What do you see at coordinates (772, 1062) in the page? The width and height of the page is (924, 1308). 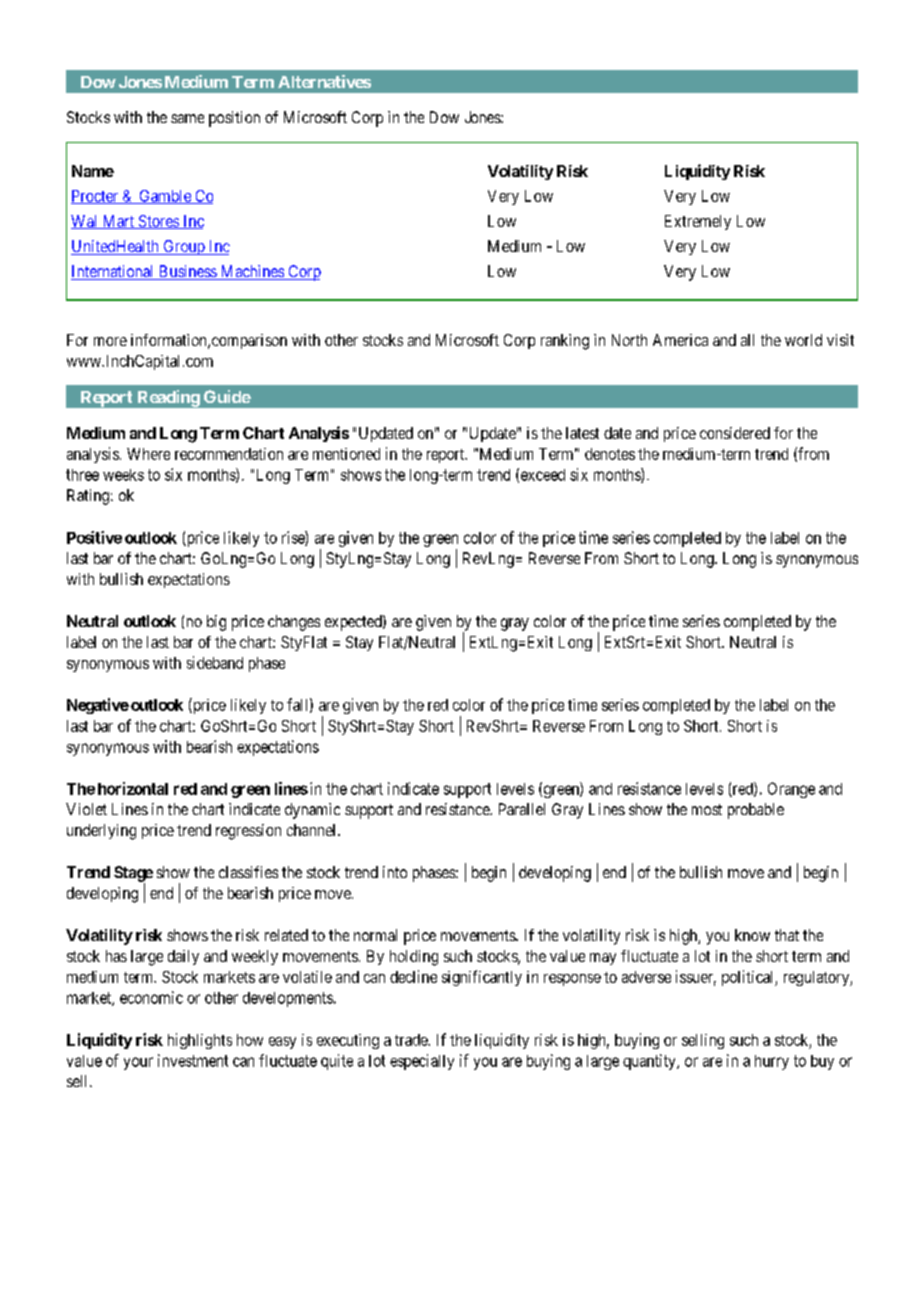 I see `hurry` at bounding box center [772, 1062].
